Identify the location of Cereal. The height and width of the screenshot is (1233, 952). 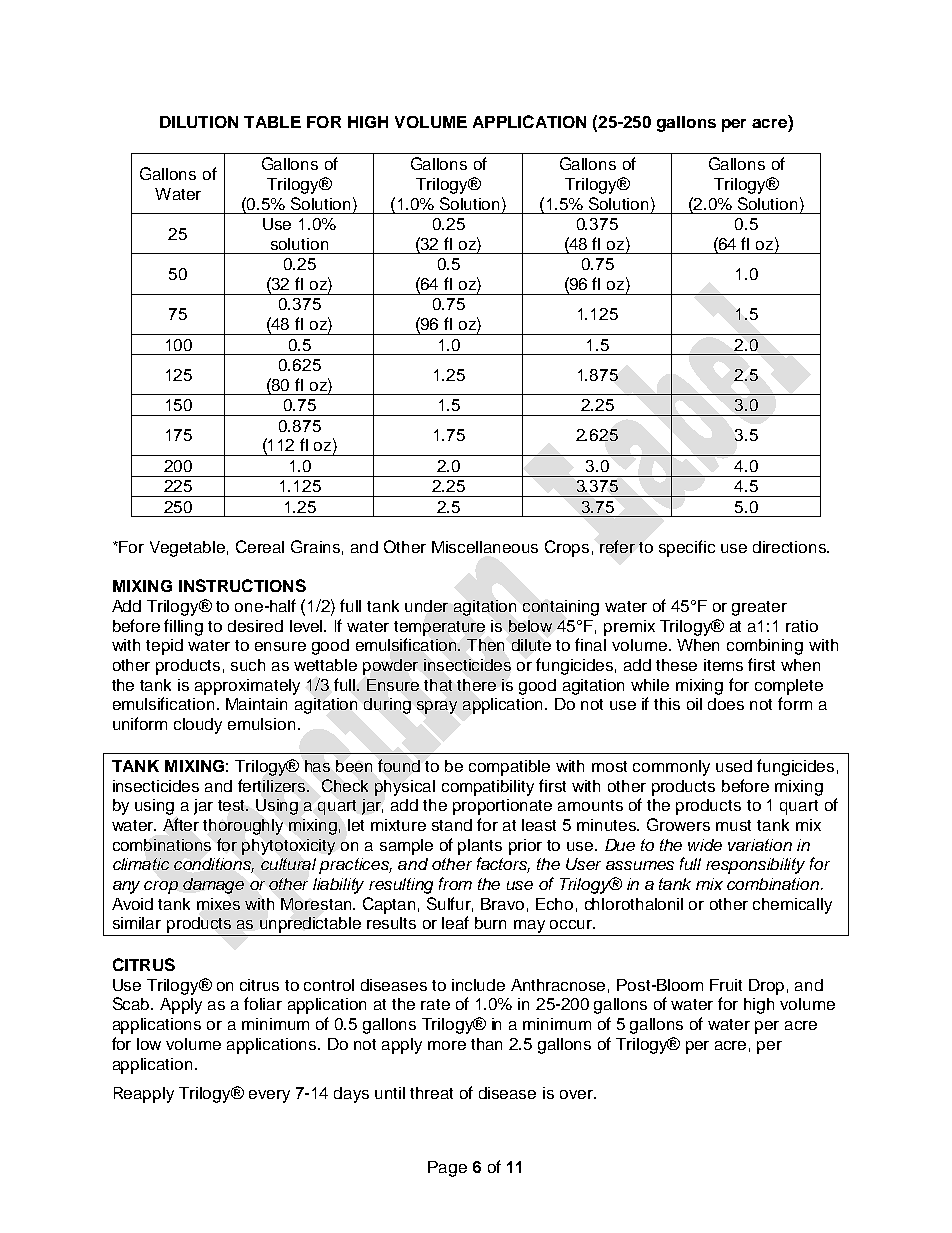
(260, 546).
